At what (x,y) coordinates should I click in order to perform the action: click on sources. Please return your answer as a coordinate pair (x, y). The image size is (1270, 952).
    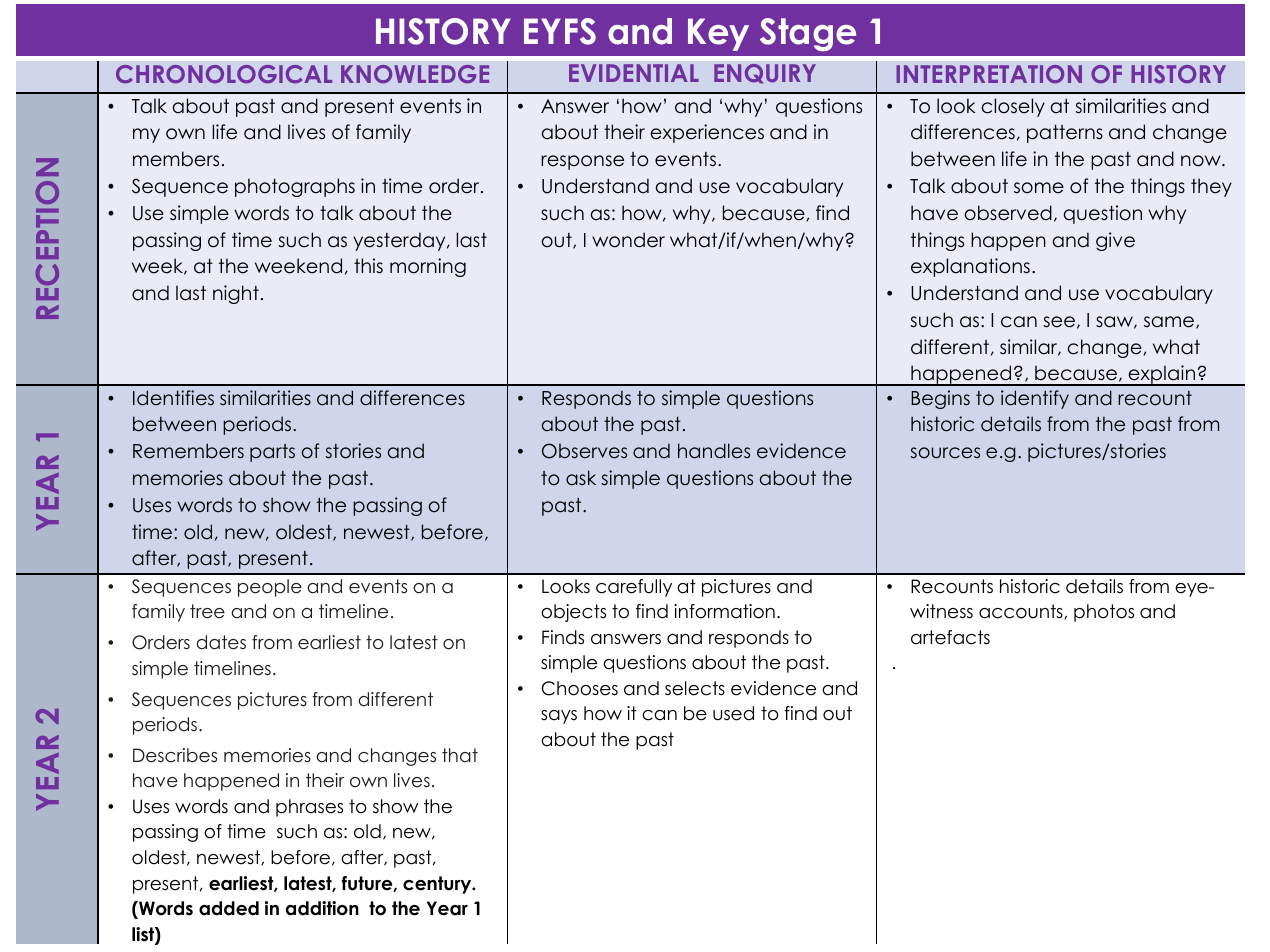
    Looking at the image, I should click on (945, 453).
